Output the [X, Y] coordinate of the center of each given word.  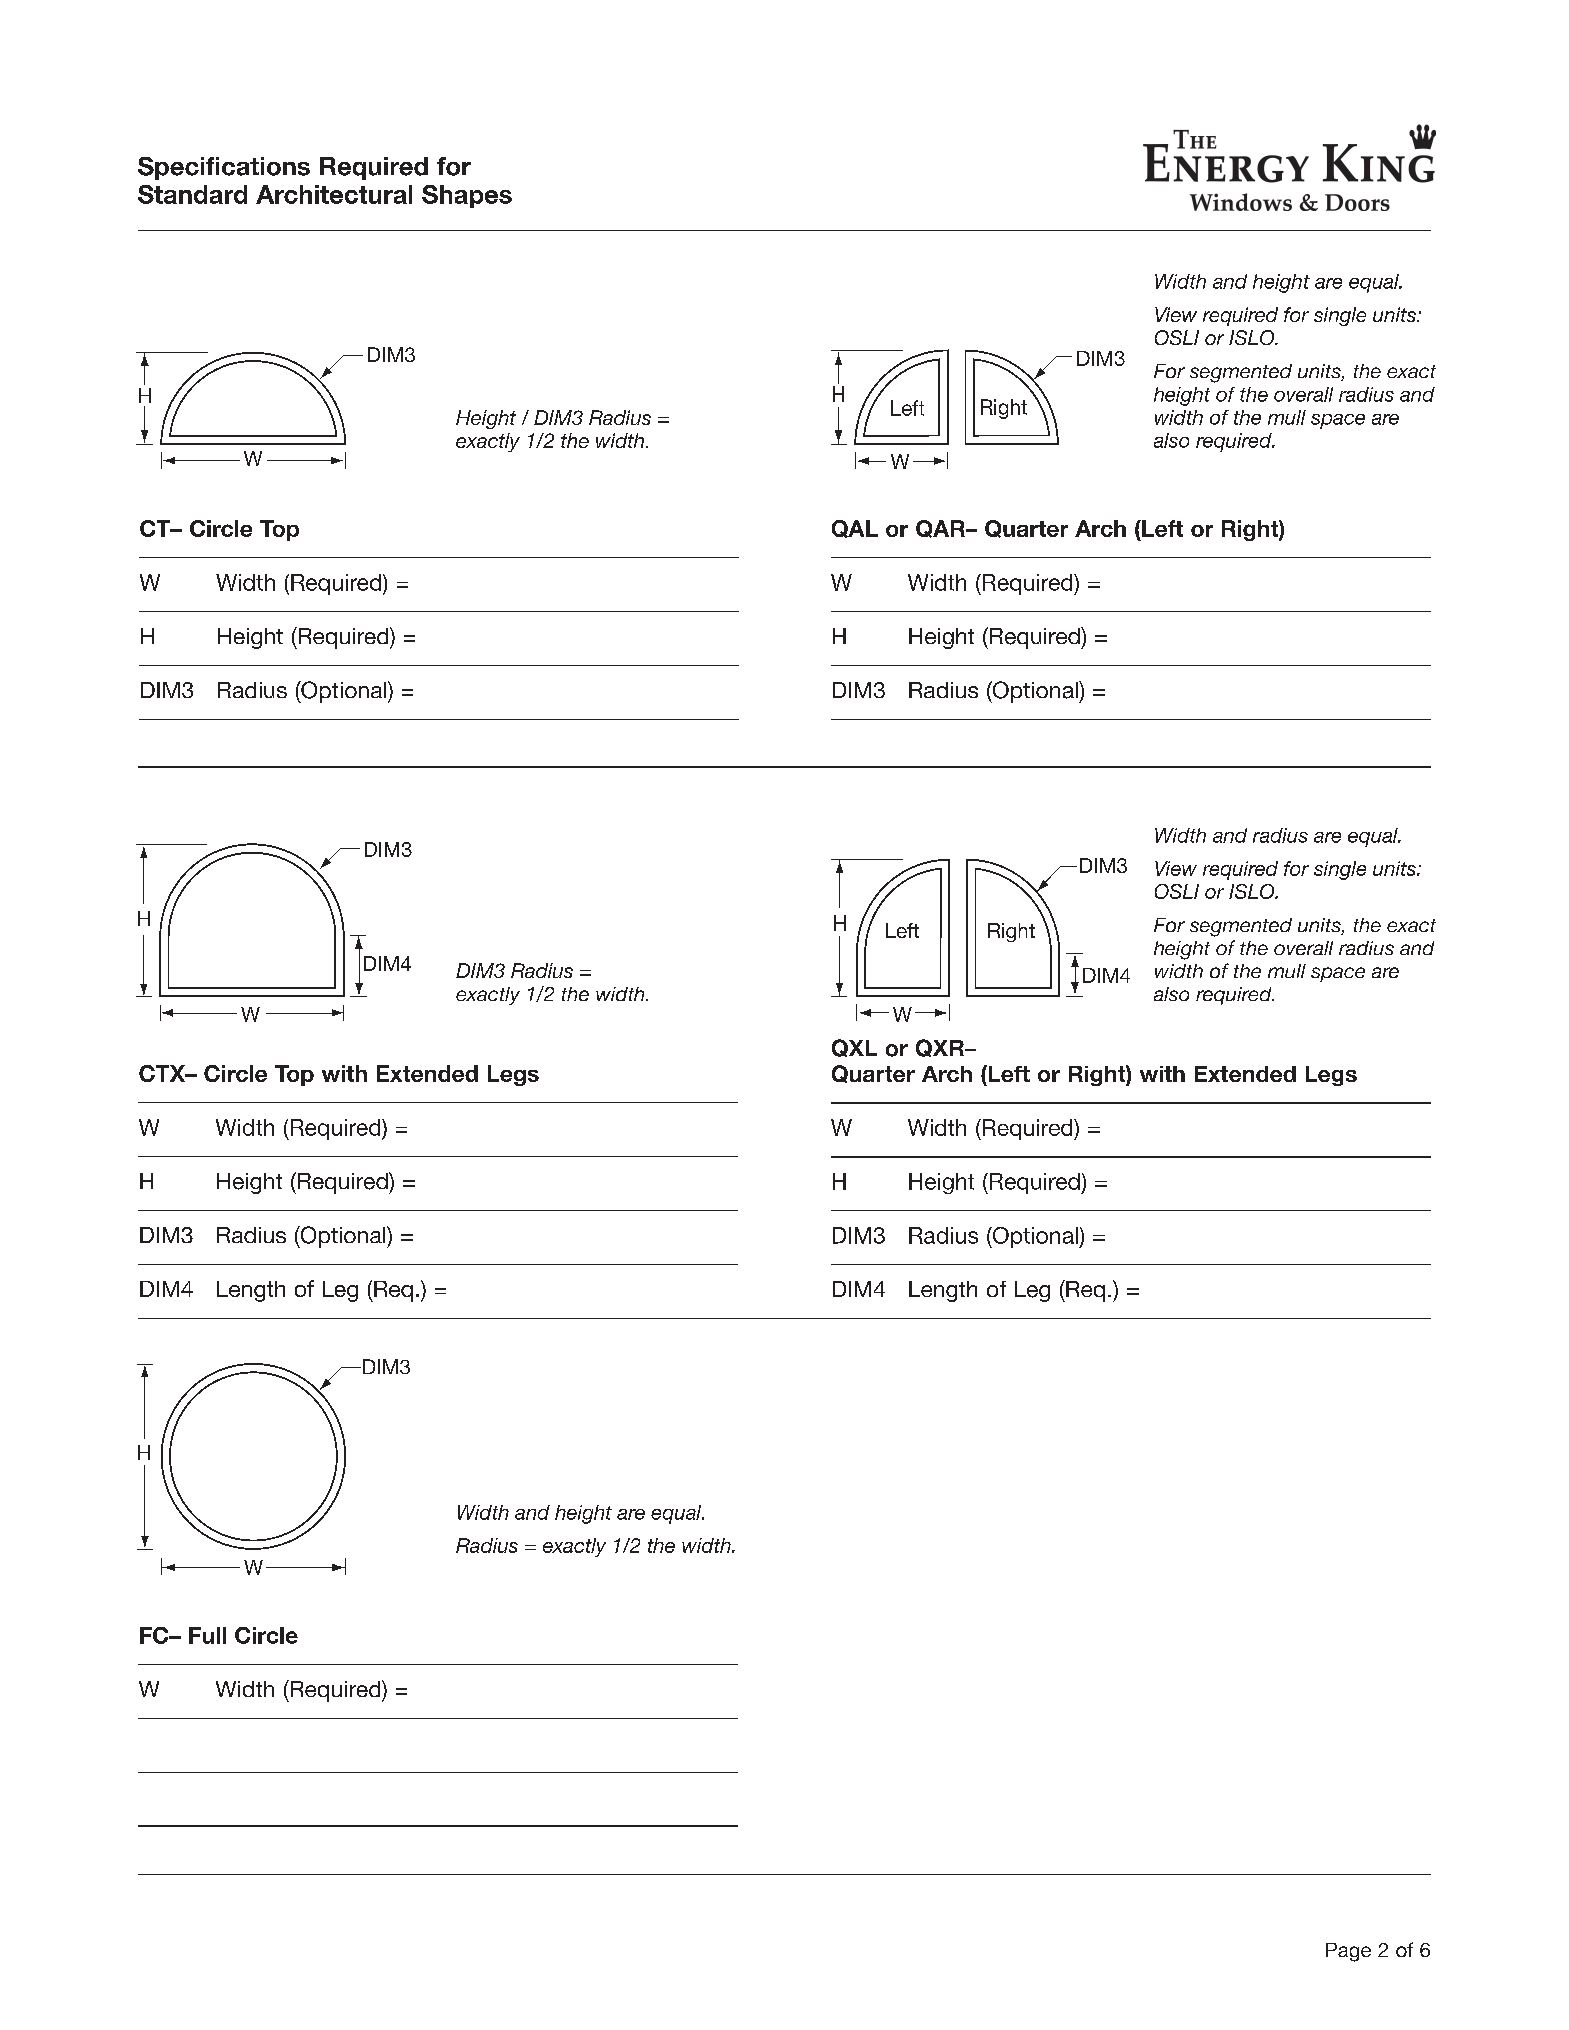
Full [207, 1635]
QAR [941, 529]
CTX [163, 1073]
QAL [855, 529]
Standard [192, 194]
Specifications [224, 168]
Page [1348, 1952]
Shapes [467, 196]
